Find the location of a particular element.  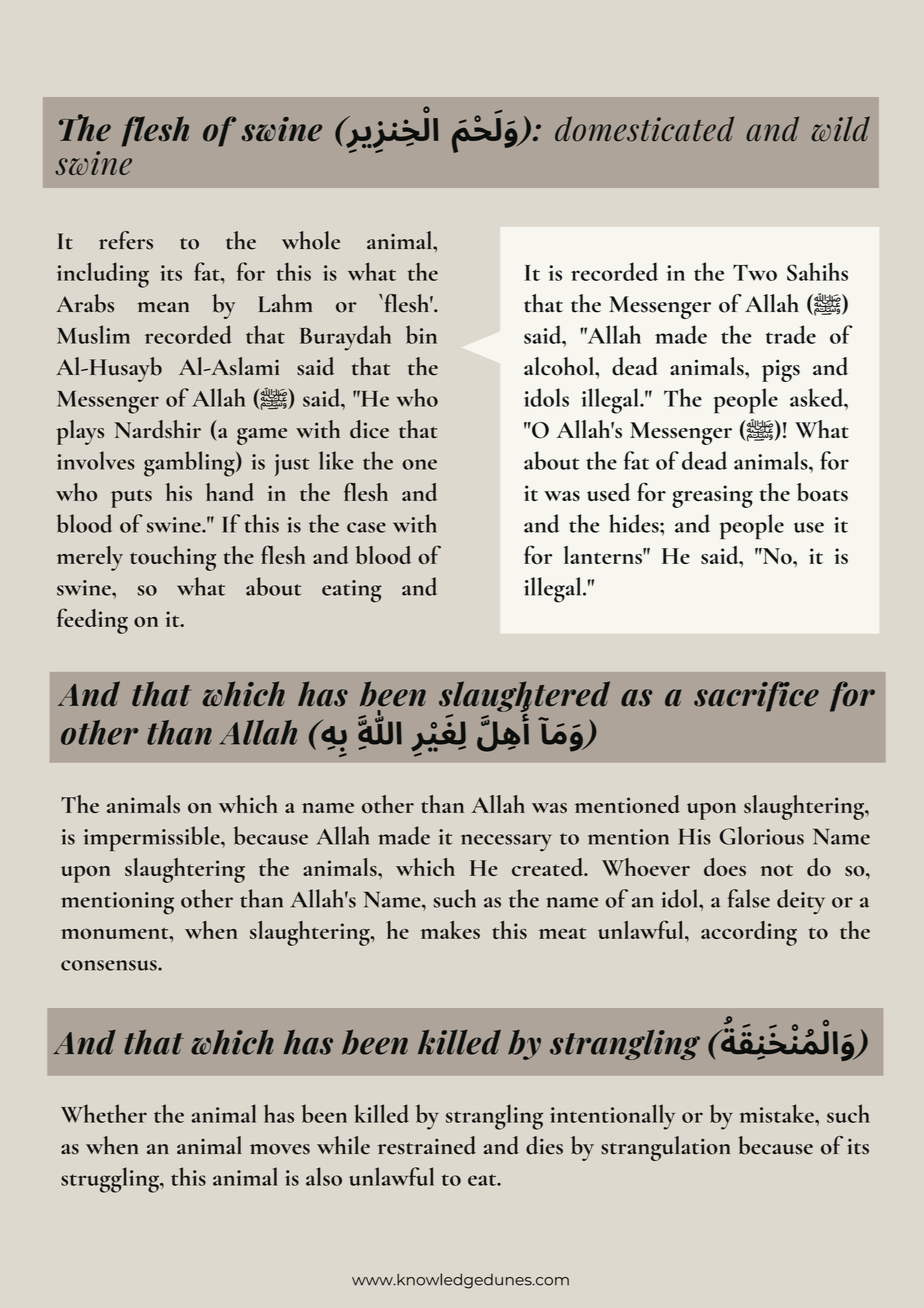

feeding is located at coordinates (92, 621).
